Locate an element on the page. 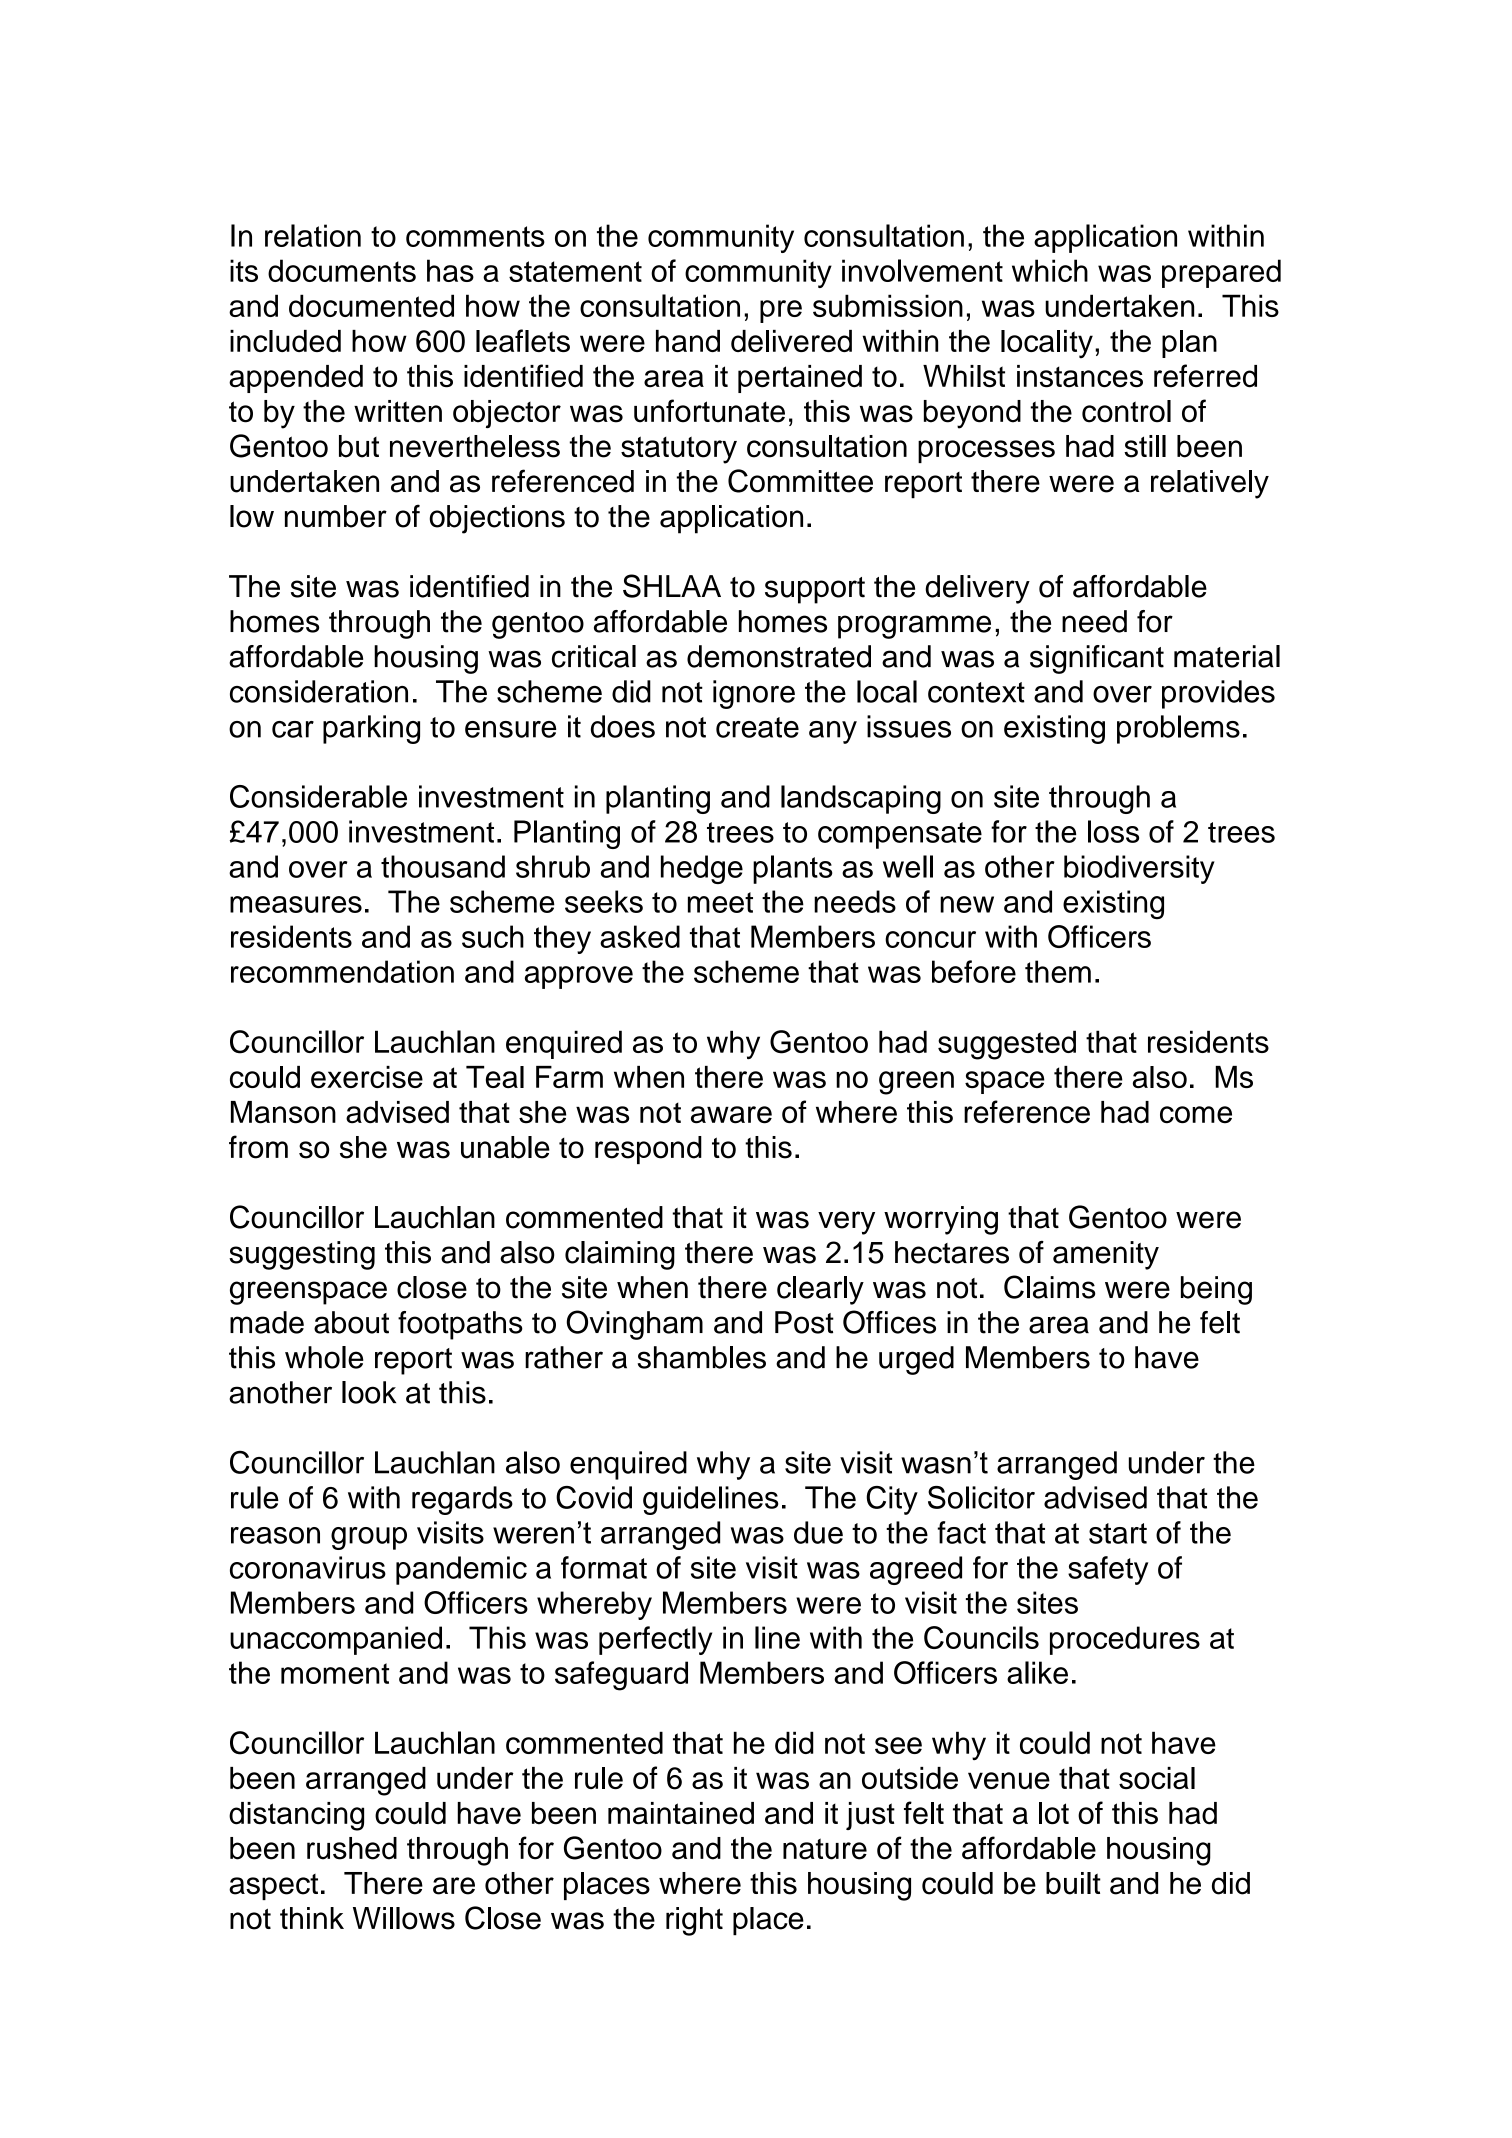 The height and width of the page is (2138, 1512). which is located at coordinates (1050, 270).
